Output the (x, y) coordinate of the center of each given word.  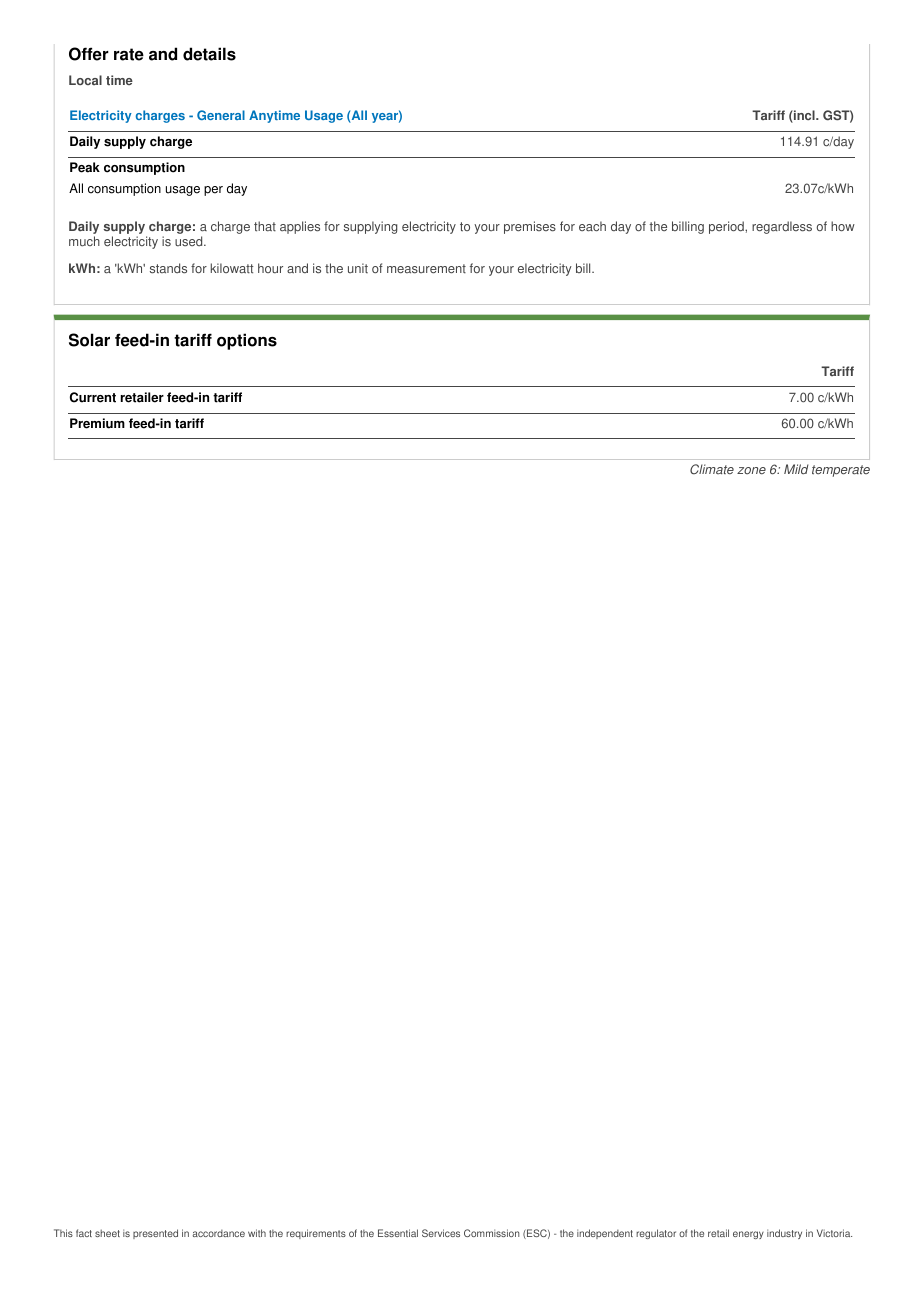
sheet (107, 1233)
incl (804, 116)
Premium (97, 423)
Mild (796, 469)
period (727, 227)
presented (155, 1234)
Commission (491, 1233)
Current (93, 397)
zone (751, 470)
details (209, 54)
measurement (426, 269)
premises (530, 227)
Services (441, 1233)
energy (748, 1235)
